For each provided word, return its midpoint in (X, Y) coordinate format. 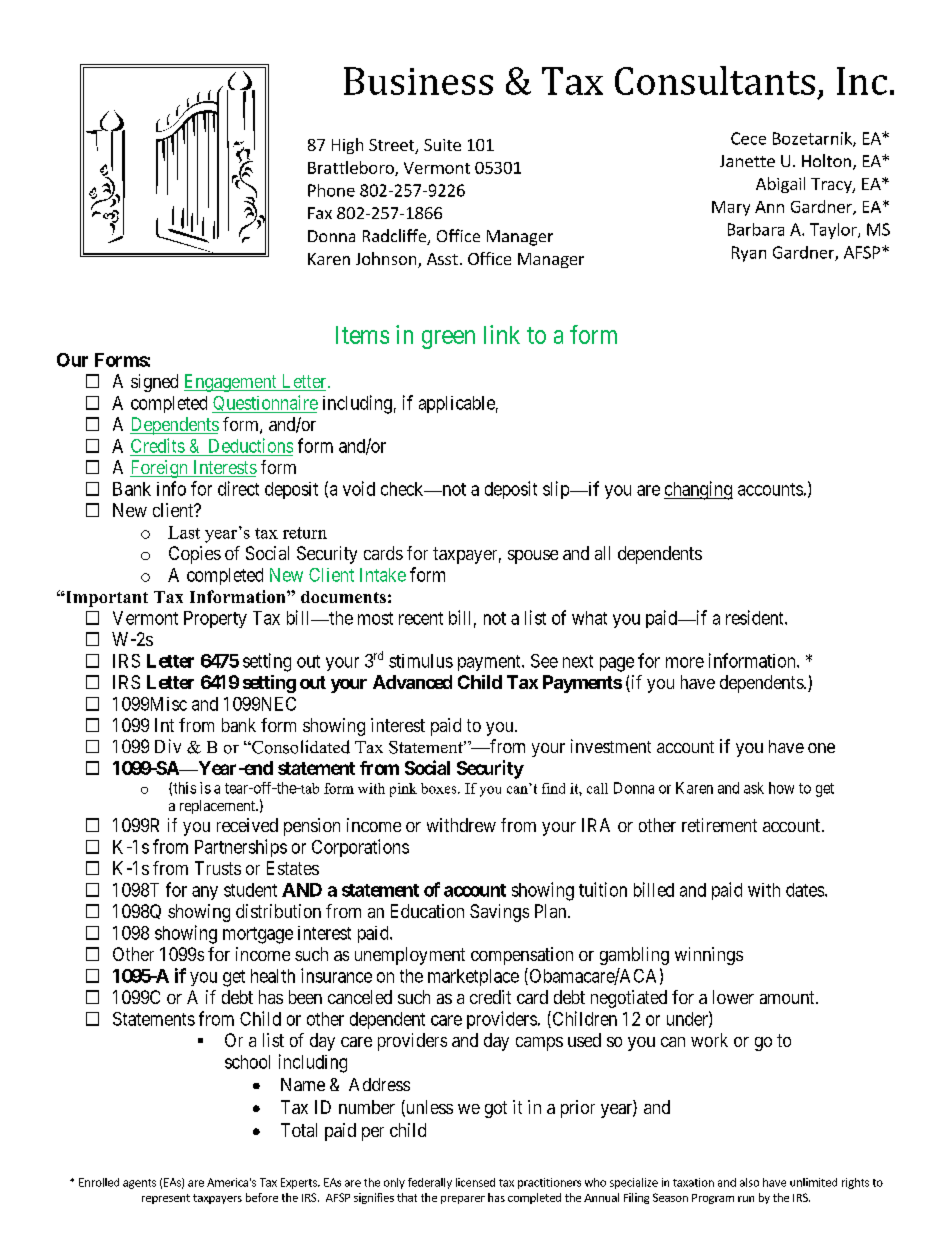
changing (698, 490)
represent (166, 1199)
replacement (218, 807)
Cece (748, 138)
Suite (442, 145)
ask (754, 788)
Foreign (160, 469)
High (347, 146)
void (359, 488)
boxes (440, 788)
